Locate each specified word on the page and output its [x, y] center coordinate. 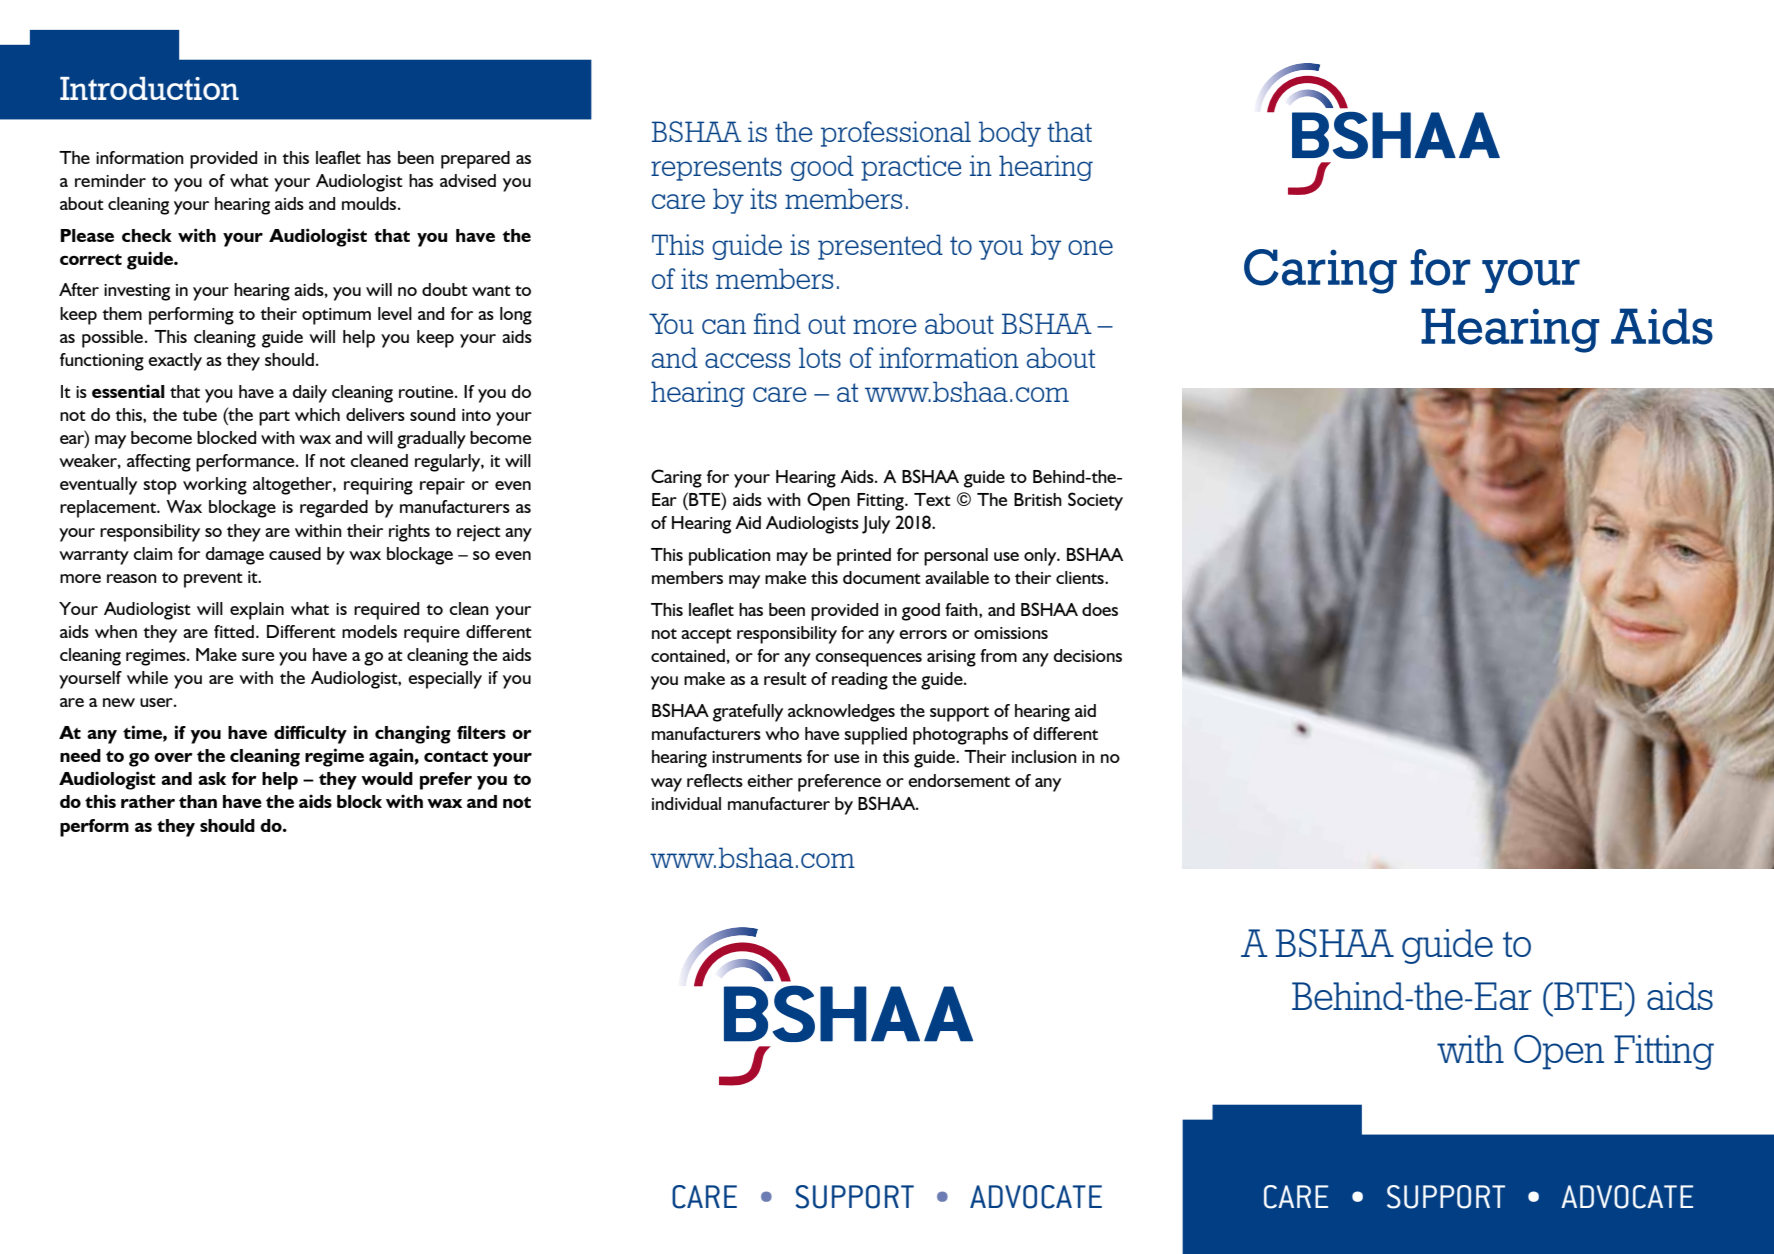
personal [956, 557]
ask [212, 778]
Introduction [149, 88]
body [1010, 134]
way [666, 785]
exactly [175, 362]
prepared [475, 160]
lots [820, 357]
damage [234, 556]
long [516, 316]
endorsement [959, 780]
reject [479, 533]
